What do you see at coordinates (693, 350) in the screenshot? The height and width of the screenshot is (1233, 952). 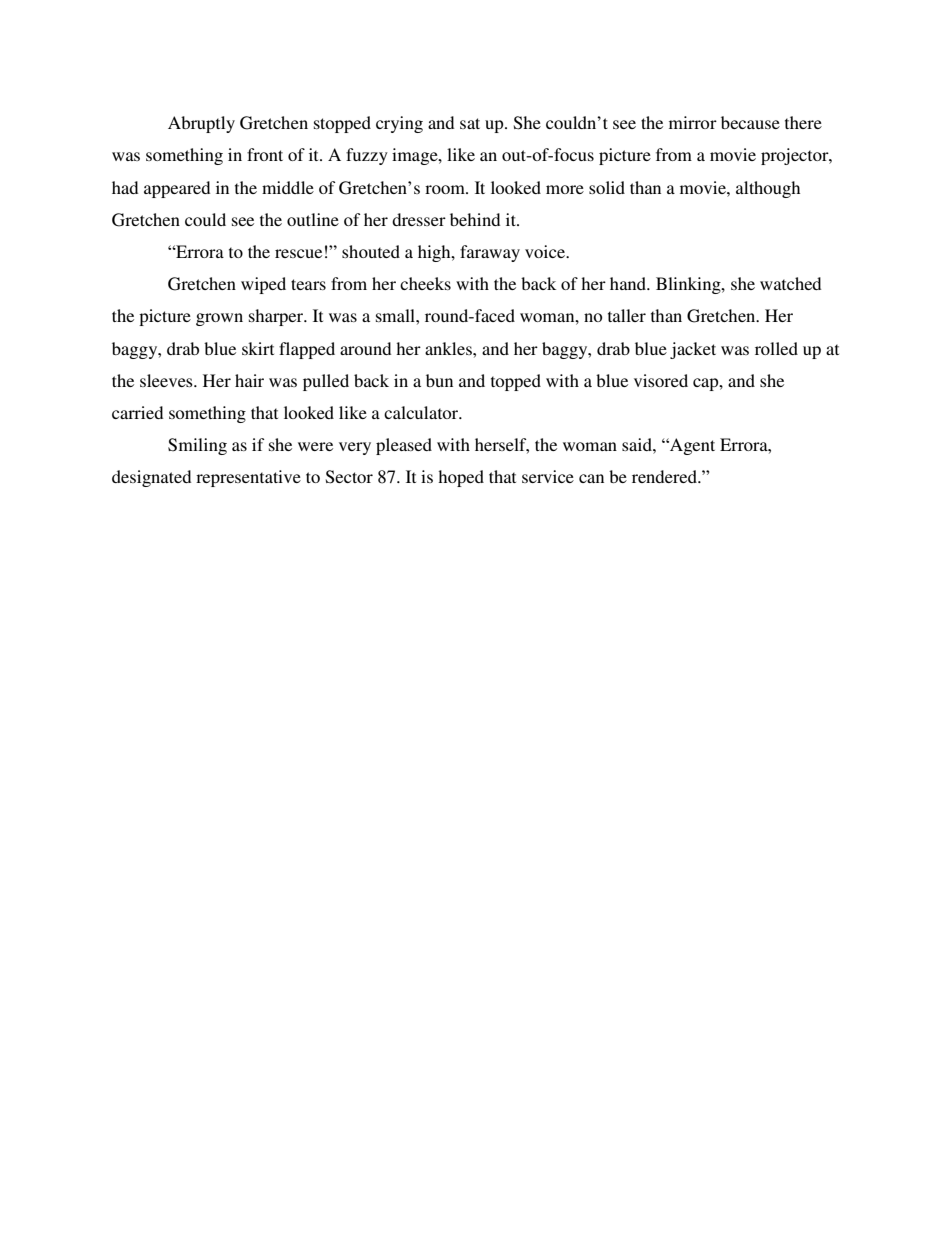 I see `jacket` at bounding box center [693, 350].
